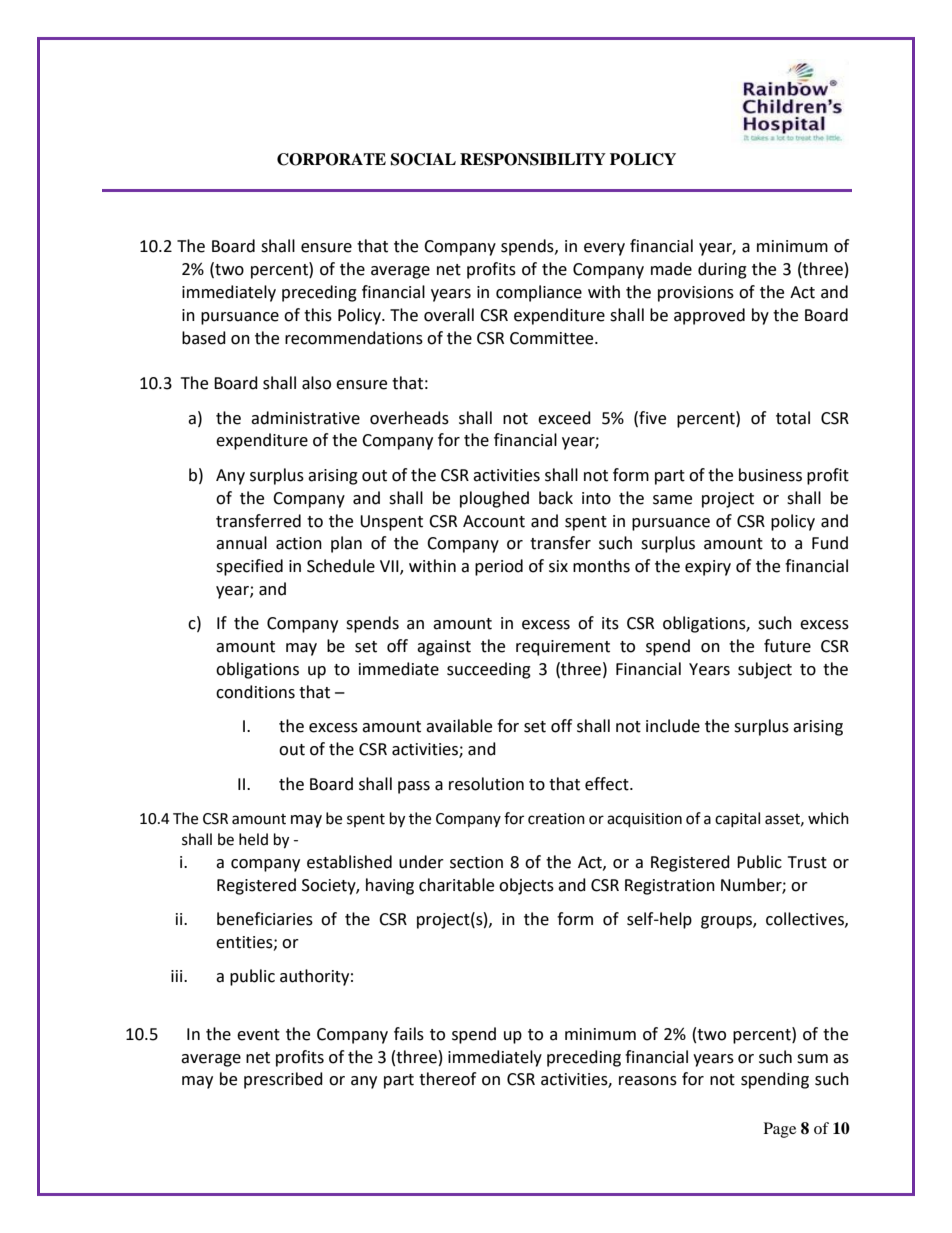  I want to click on conditions, so click(255, 692).
